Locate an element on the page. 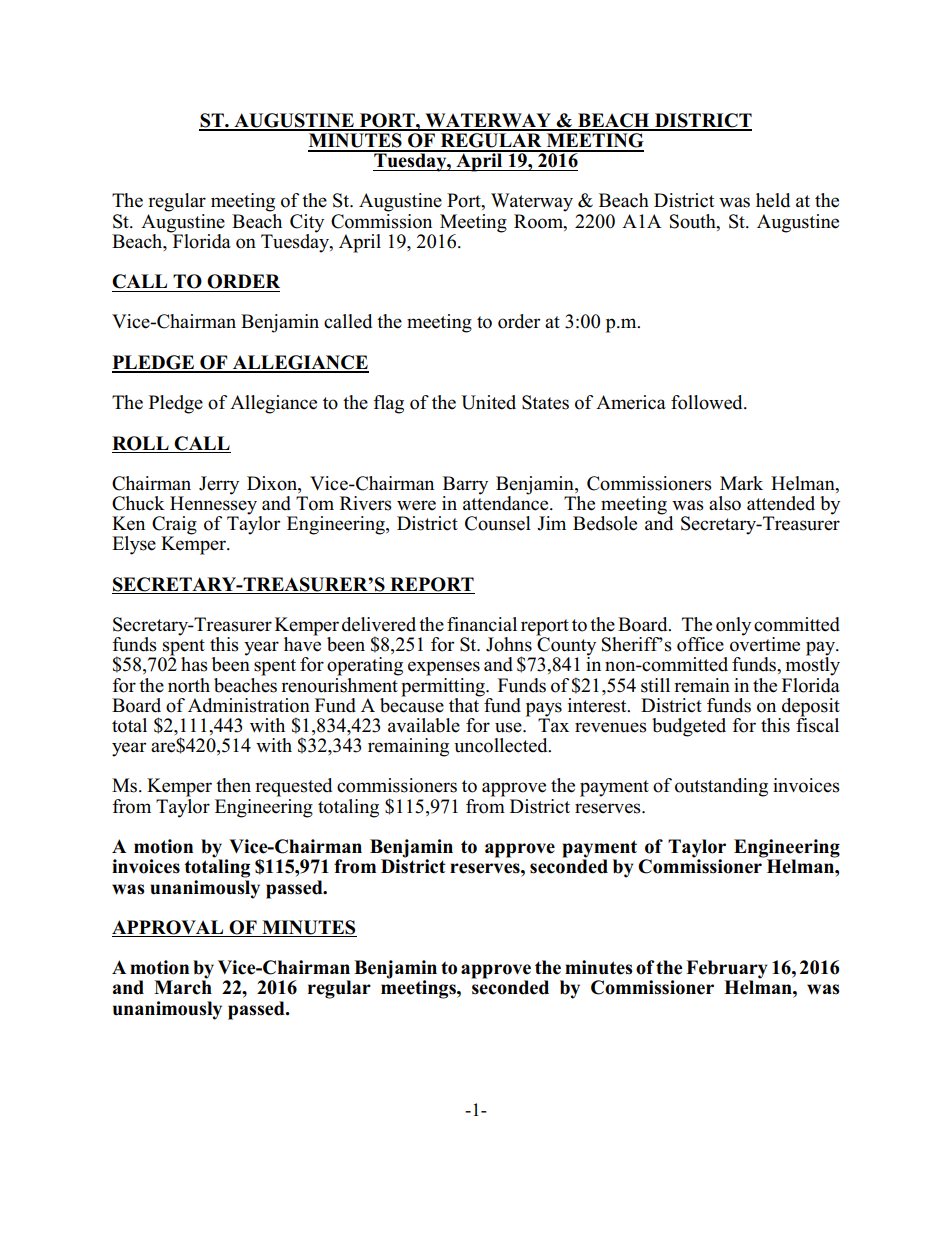 This image has width=952, height=1233. March is located at coordinates (183, 987).
